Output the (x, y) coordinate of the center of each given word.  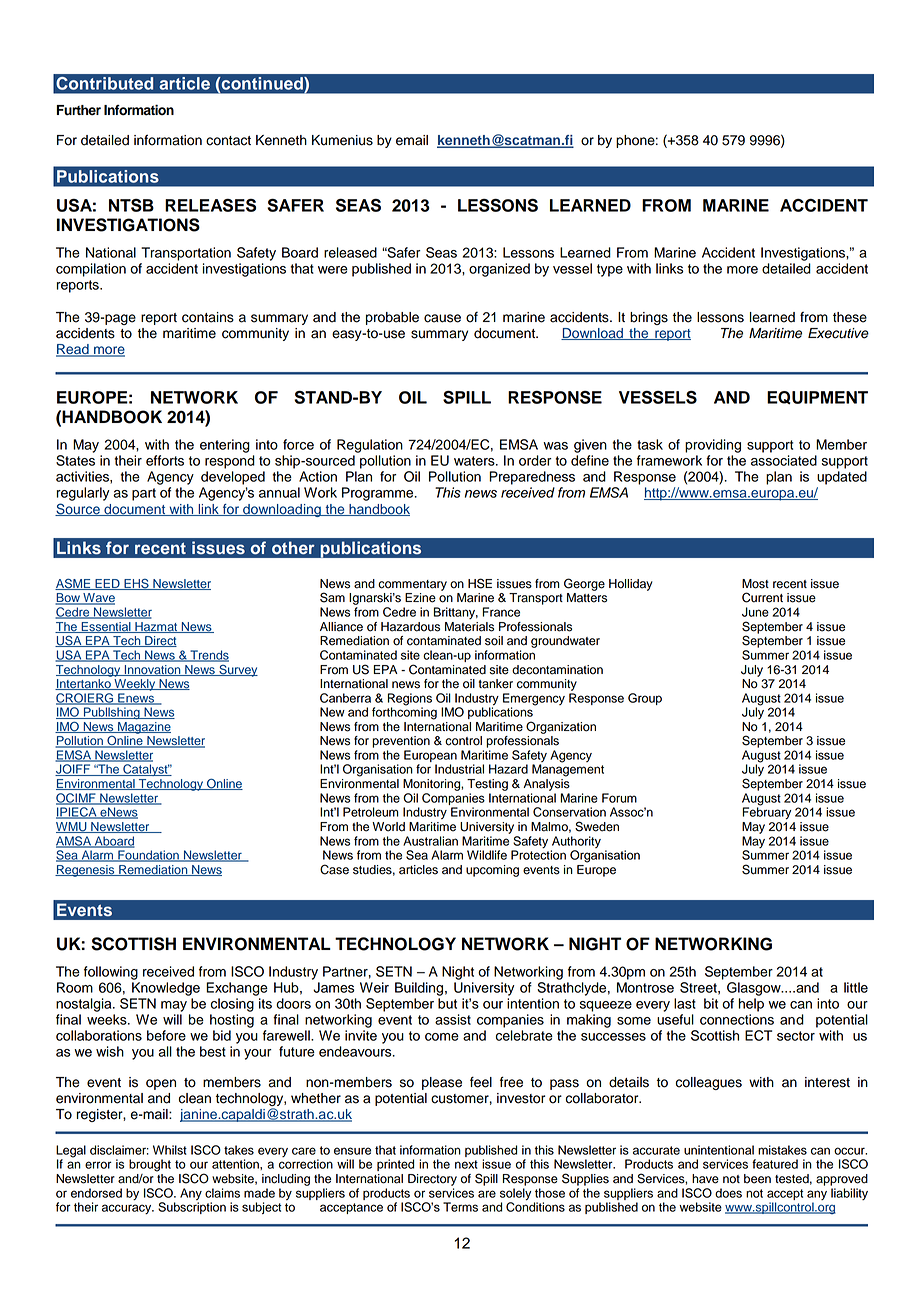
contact (228, 141)
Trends (208, 656)
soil (494, 641)
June (755, 612)
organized (499, 270)
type (610, 270)
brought (150, 1165)
